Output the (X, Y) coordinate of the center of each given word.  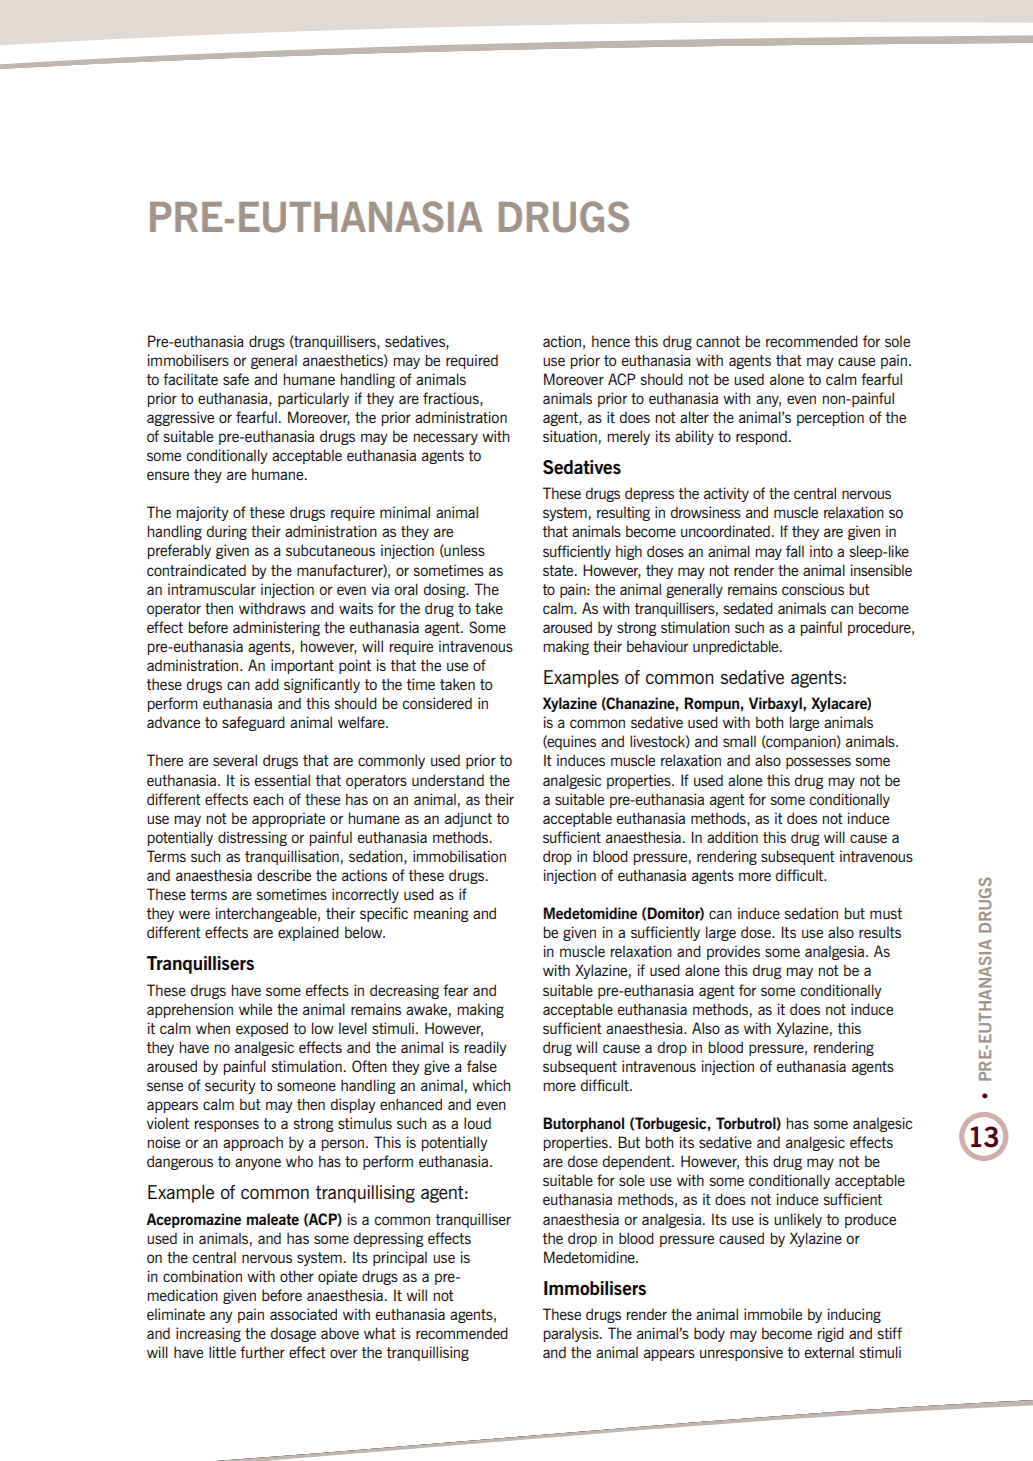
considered (437, 703)
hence (611, 341)
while (255, 1009)
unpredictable (737, 647)
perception (830, 418)
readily (486, 1048)
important (302, 666)
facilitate (190, 379)
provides (733, 952)
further (262, 1352)
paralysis (572, 1334)
